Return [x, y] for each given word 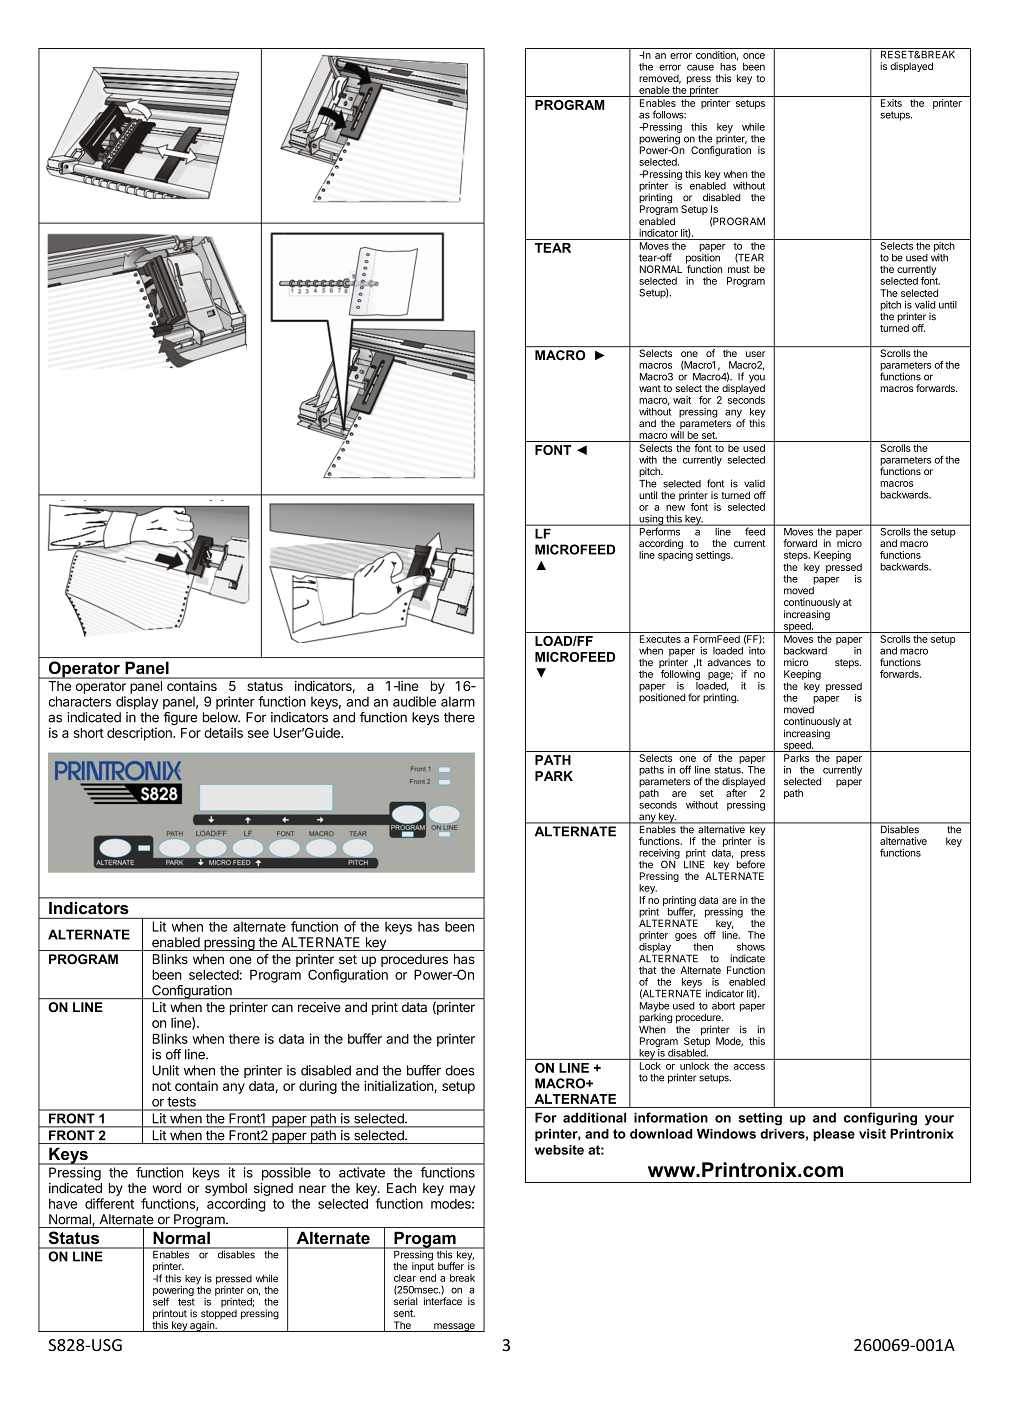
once [754, 56]
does [460, 1070]
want [650, 388]
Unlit [166, 1070]
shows [751, 947]
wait [682, 400]
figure [180, 718]
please [834, 1135]
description [140, 734]
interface [443, 1301]
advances [729, 662]
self [161, 1301]
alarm [458, 701]
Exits [891, 103]
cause [700, 67]
